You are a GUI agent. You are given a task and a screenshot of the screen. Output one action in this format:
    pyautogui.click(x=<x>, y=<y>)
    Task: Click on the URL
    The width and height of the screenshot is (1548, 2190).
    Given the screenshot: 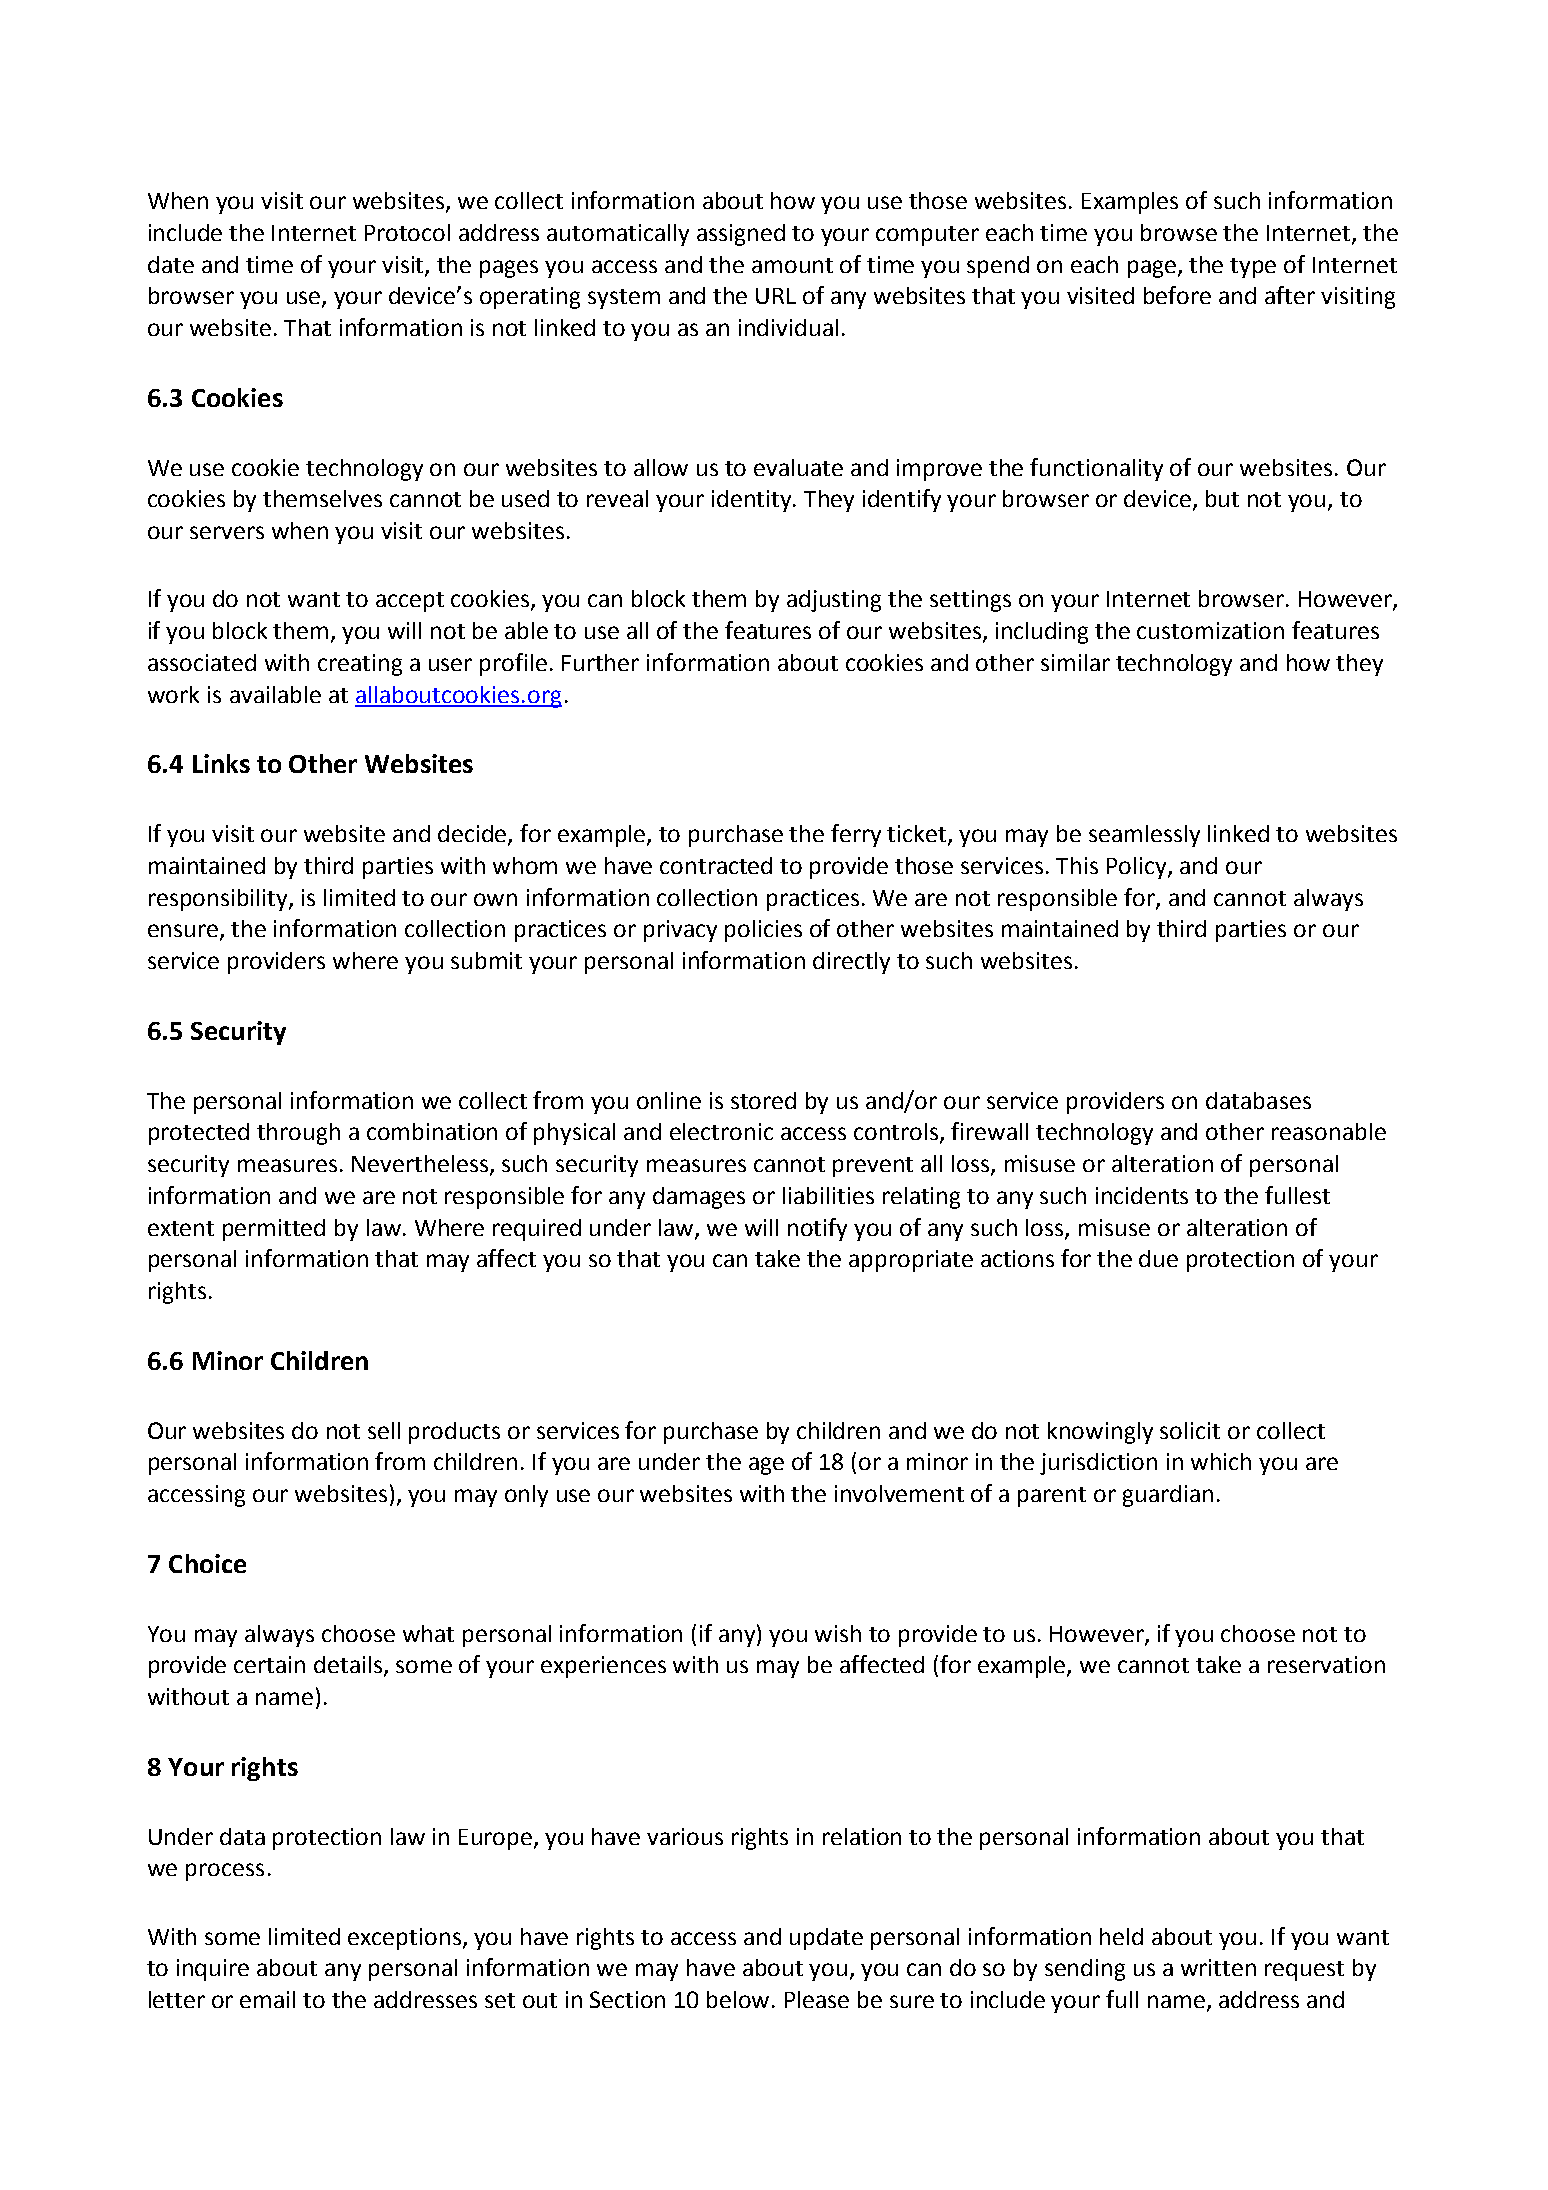 What is the action you would take?
    pyautogui.click(x=776, y=296)
